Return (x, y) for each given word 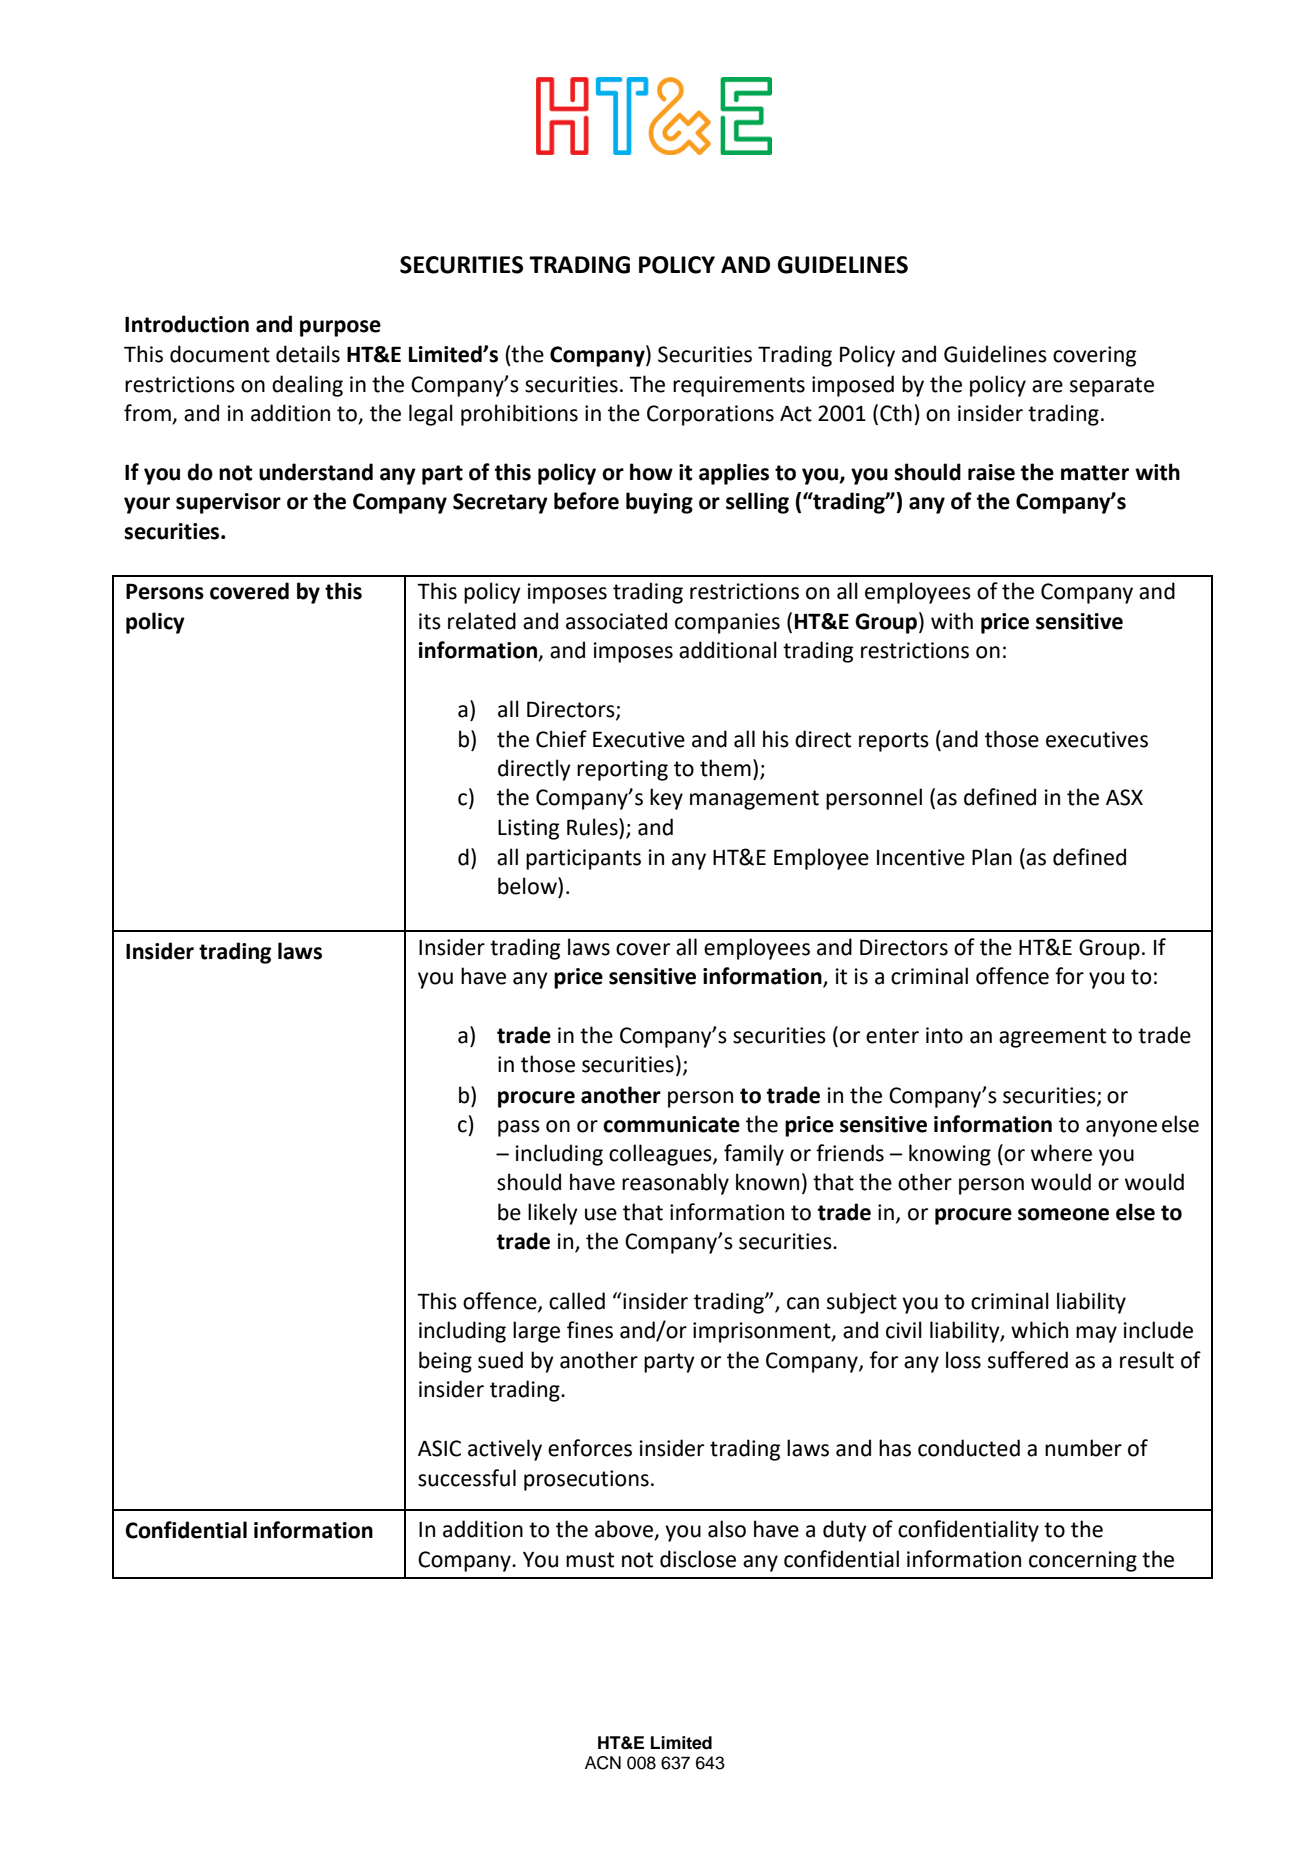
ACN (603, 1763)
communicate (671, 1124)
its (430, 621)
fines (590, 1330)
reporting (622, 770)
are (1047, 386)
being (445, 1362)
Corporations (710, 415)
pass (519, 1128)
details (308, 354)
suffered (1028, 1360)
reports (894, 742)
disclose (698, 1559)
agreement (1052, 1038)
